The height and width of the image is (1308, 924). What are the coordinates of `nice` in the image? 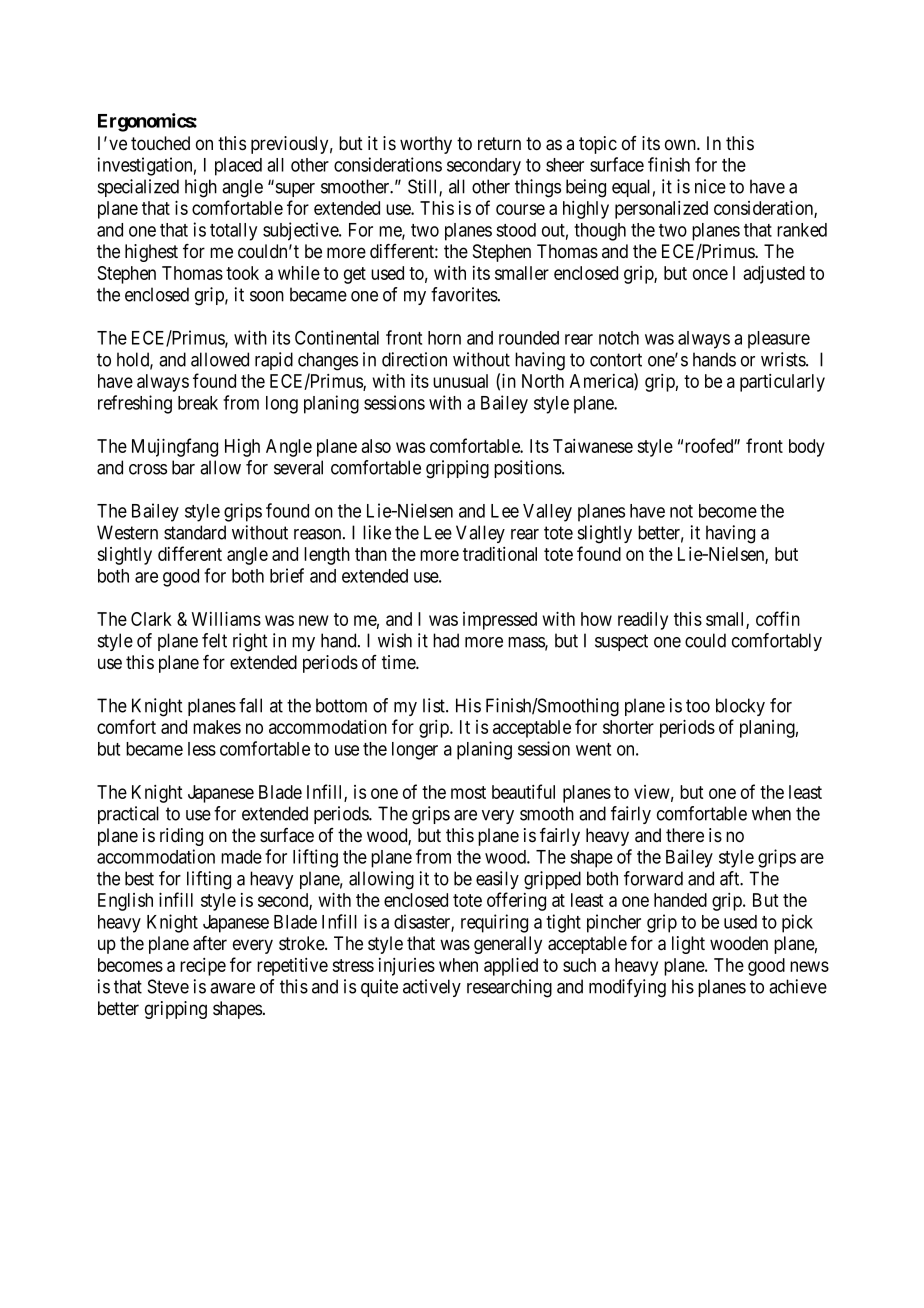 It's located at (710, 186).
